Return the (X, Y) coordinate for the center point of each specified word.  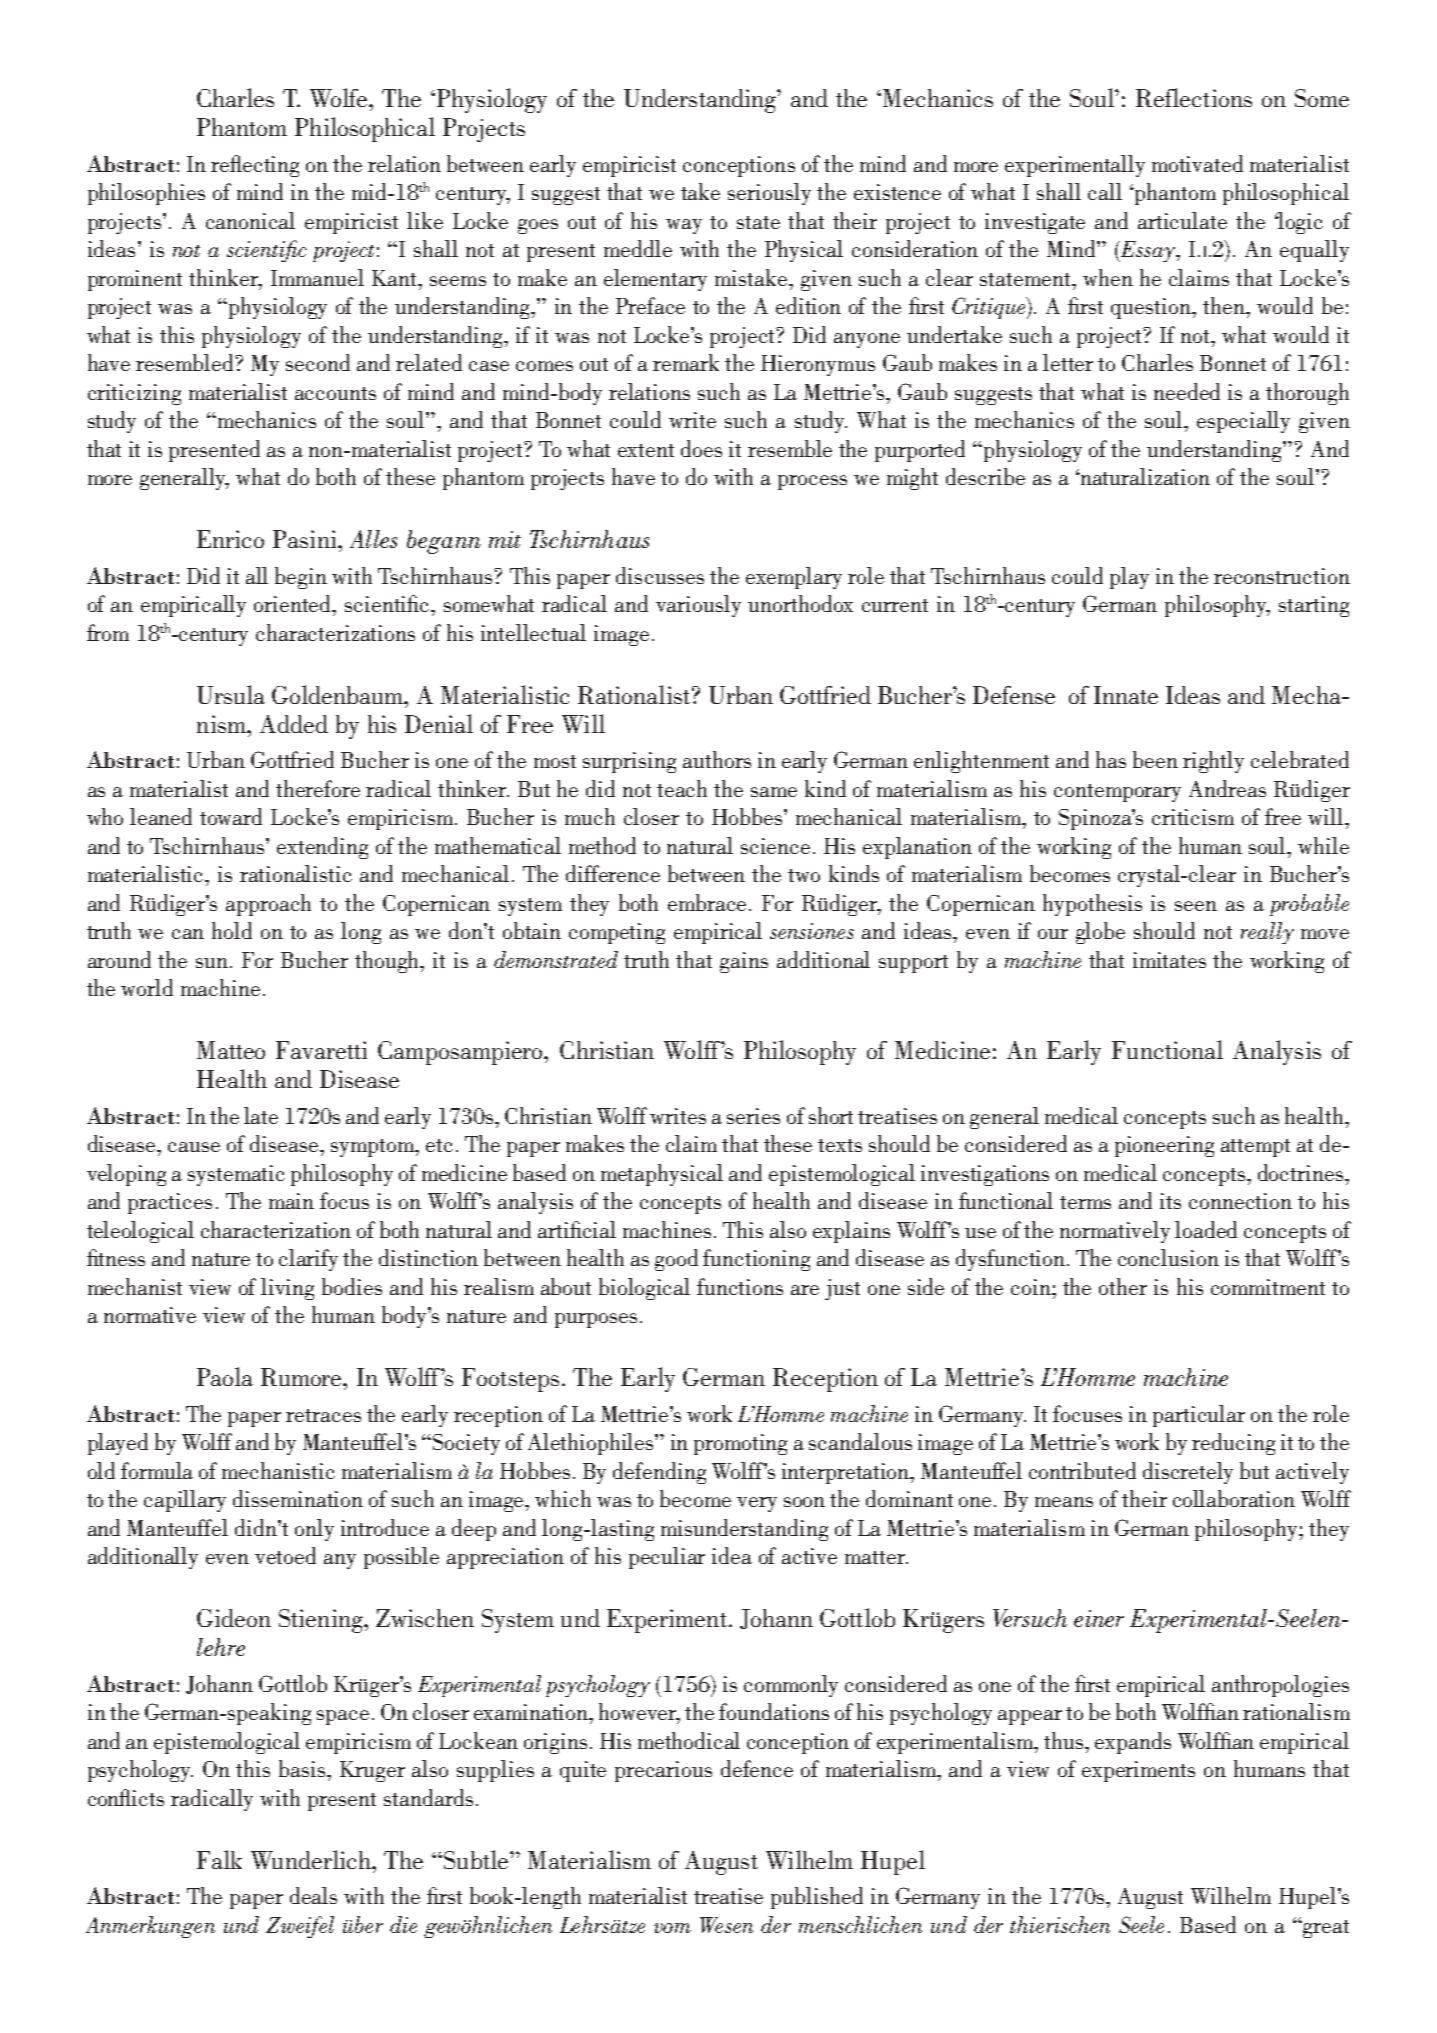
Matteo (231, 1050)
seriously (769, 194)
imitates (1169, 960)
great (1326, 1929)
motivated (1197, 163)
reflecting (255, 166)
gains (744, 962)
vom (672, 1928)
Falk (219, 1859)
